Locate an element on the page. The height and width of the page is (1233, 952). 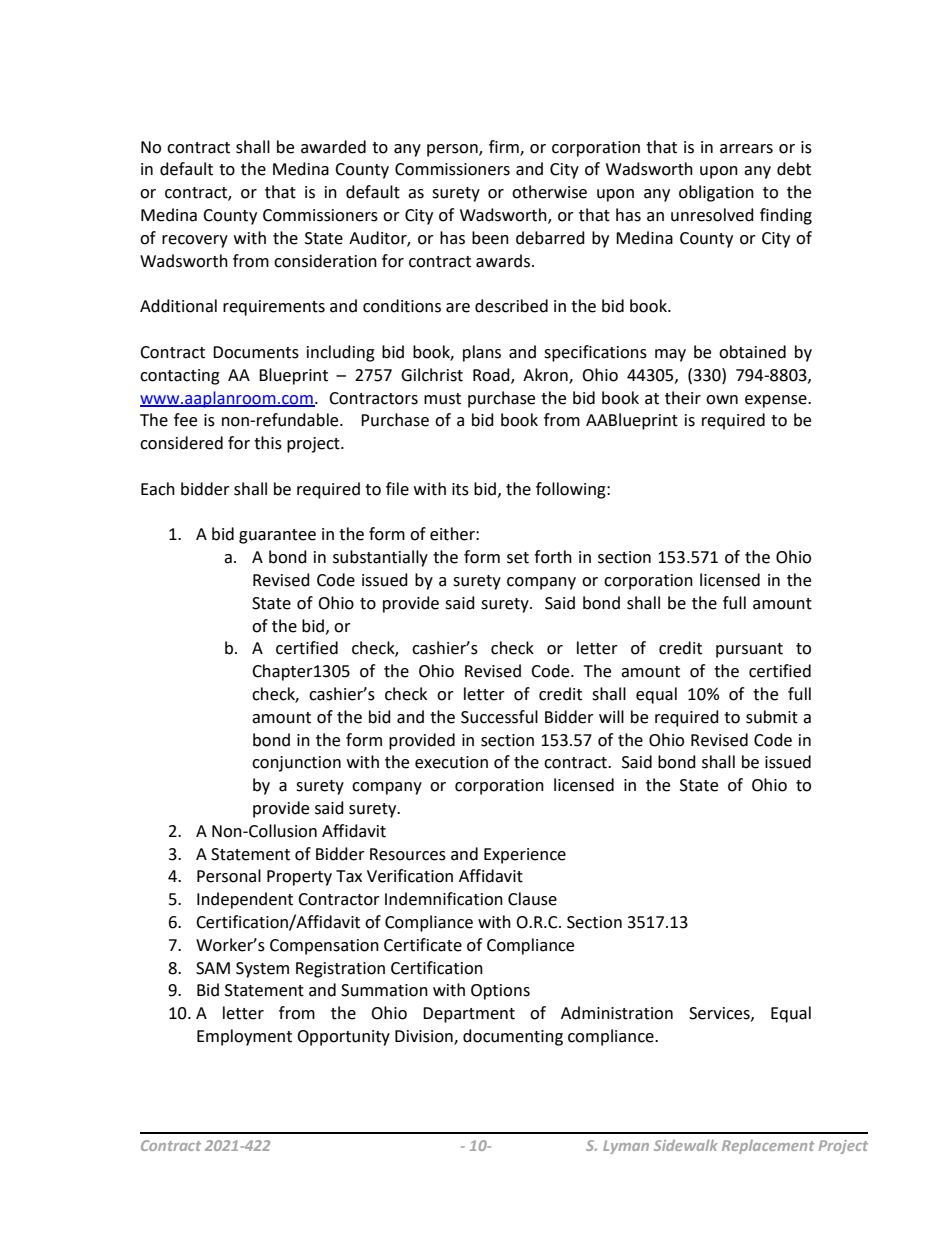
Administration is located at coordinates (617, 1013).
